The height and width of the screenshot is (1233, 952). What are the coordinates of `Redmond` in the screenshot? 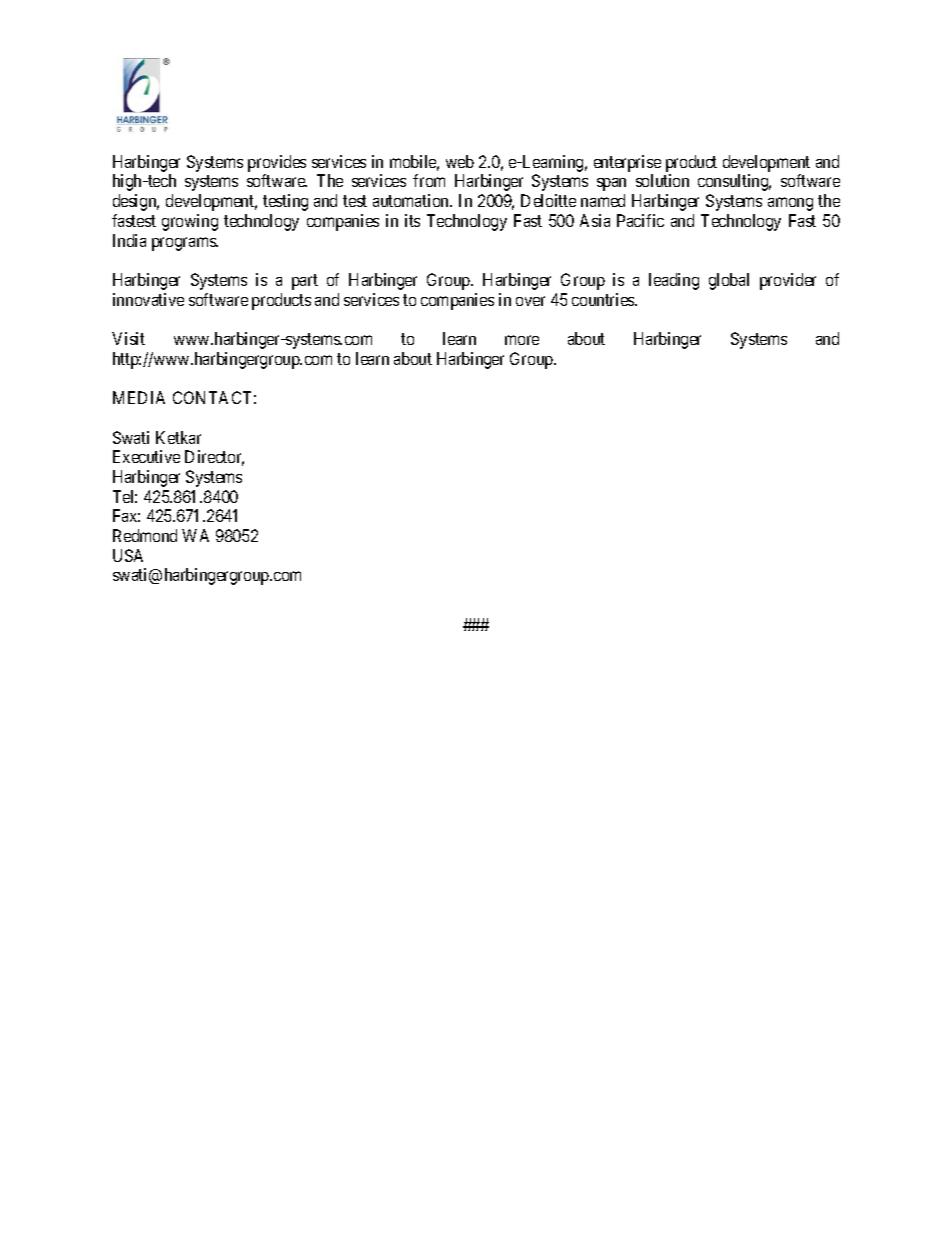 It's located at (145, 535).
